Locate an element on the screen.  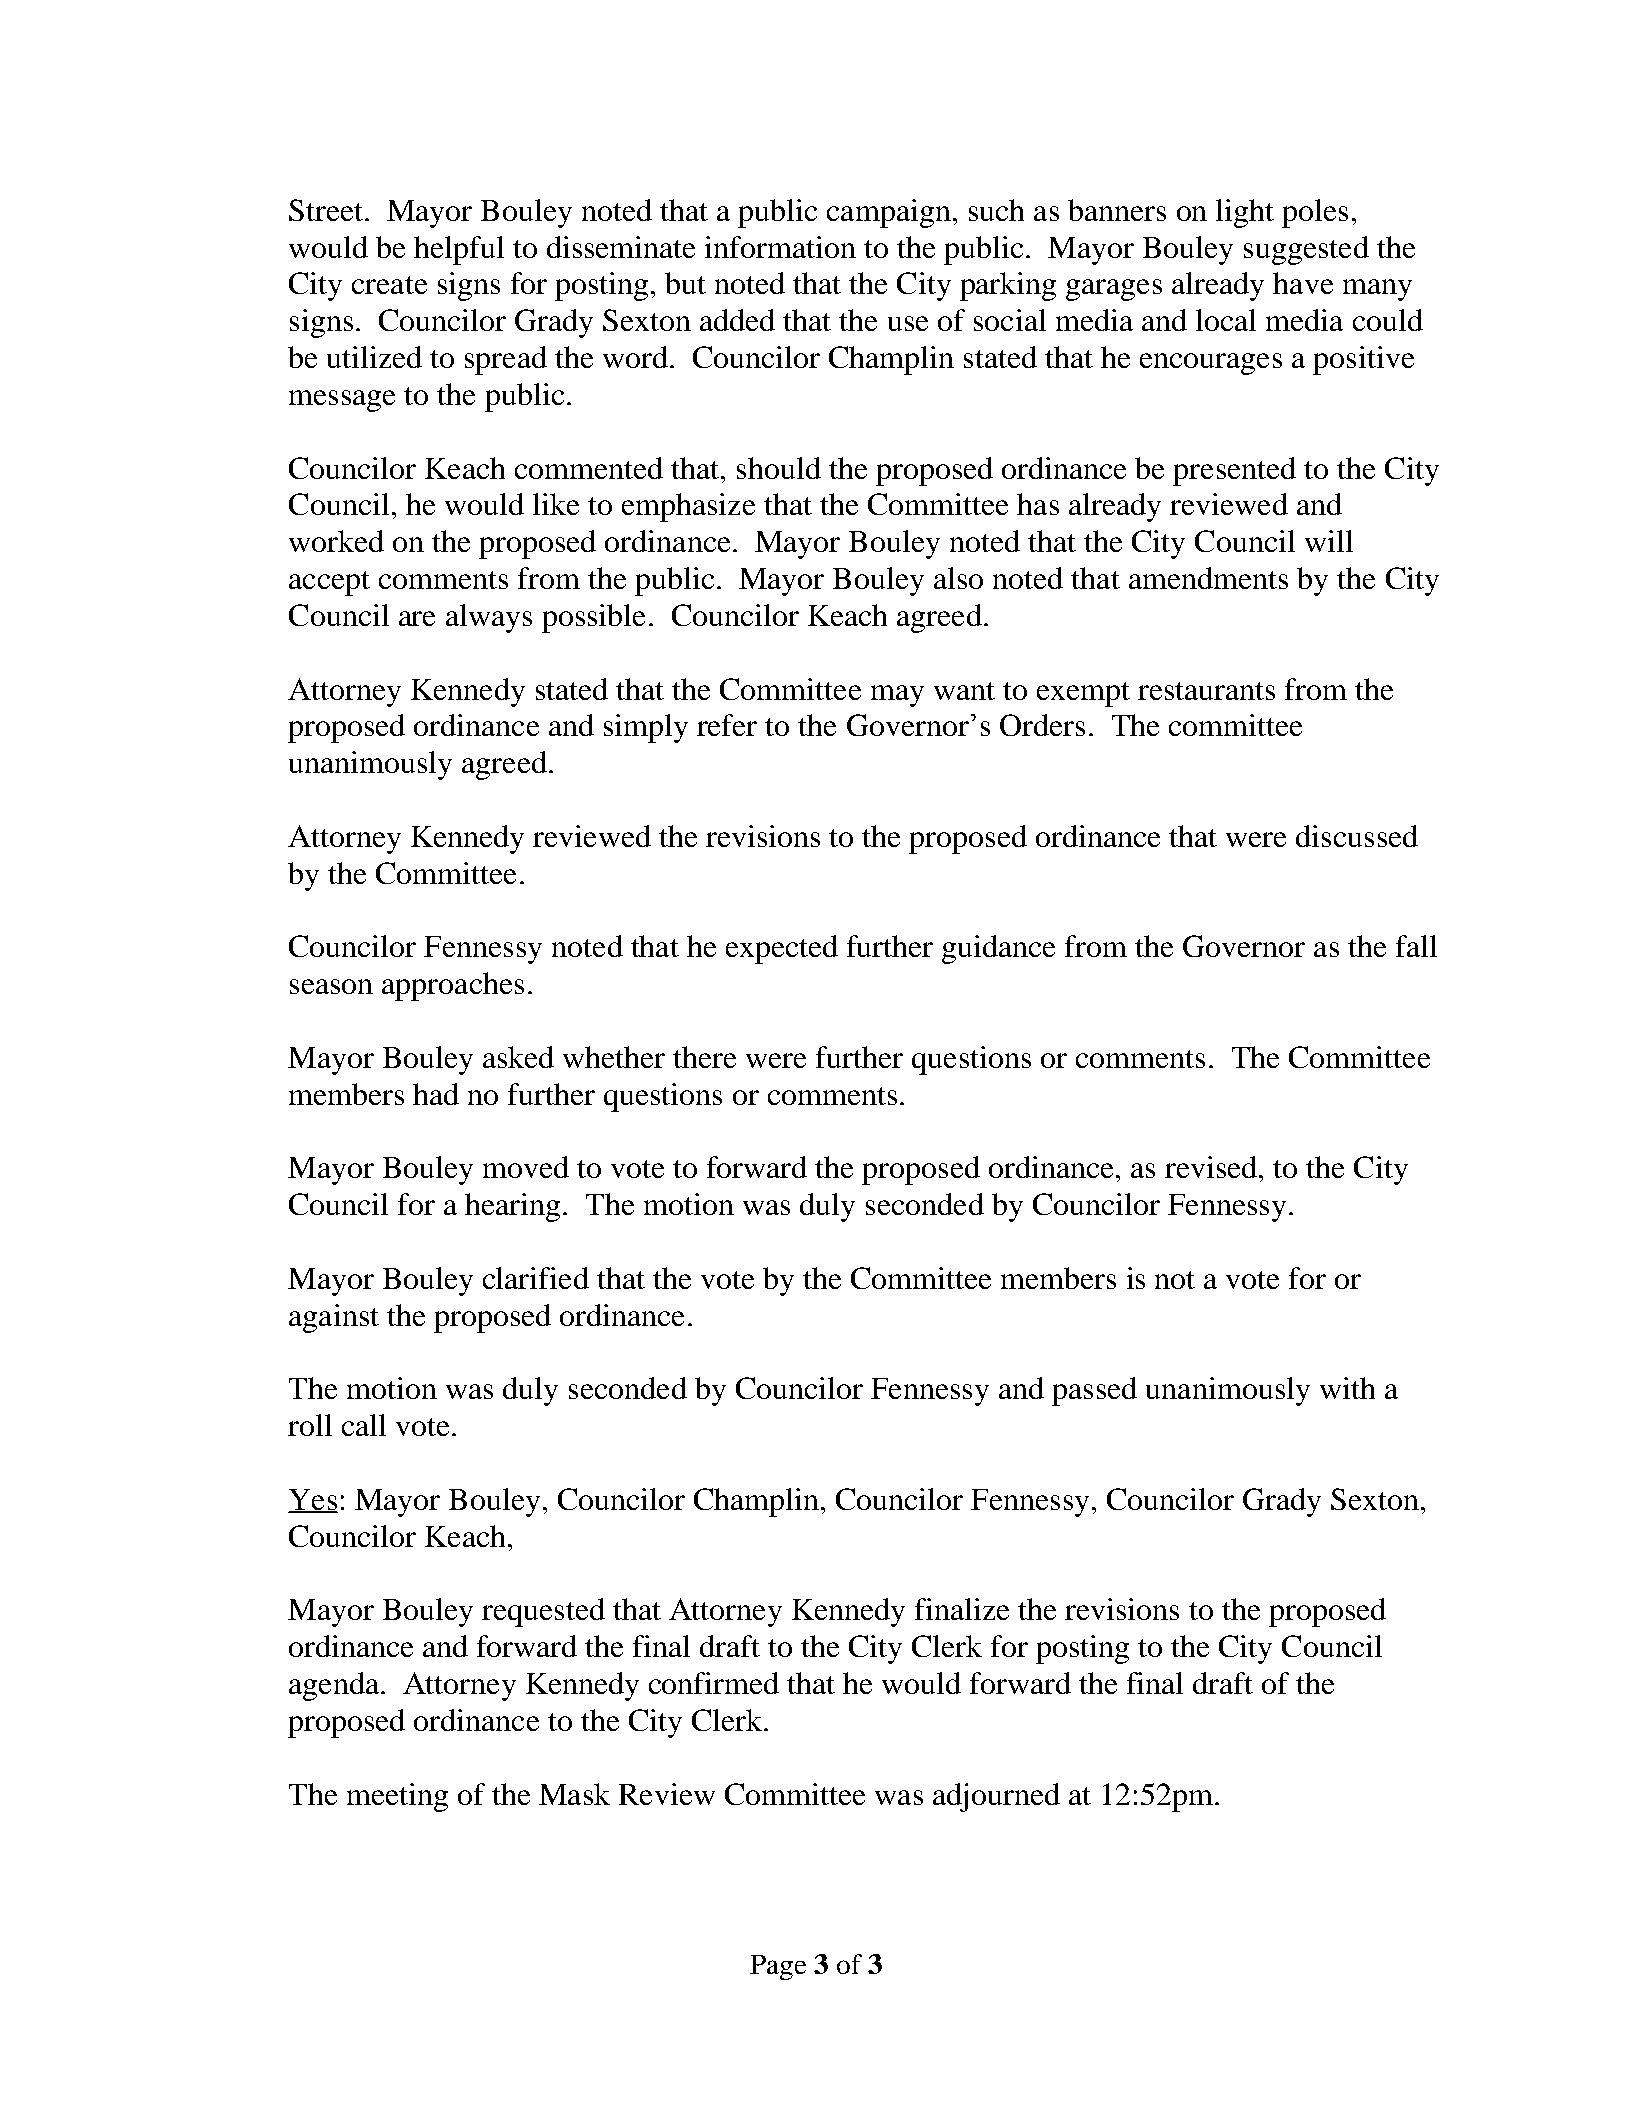
had is located at coordinates (436, 1094).
